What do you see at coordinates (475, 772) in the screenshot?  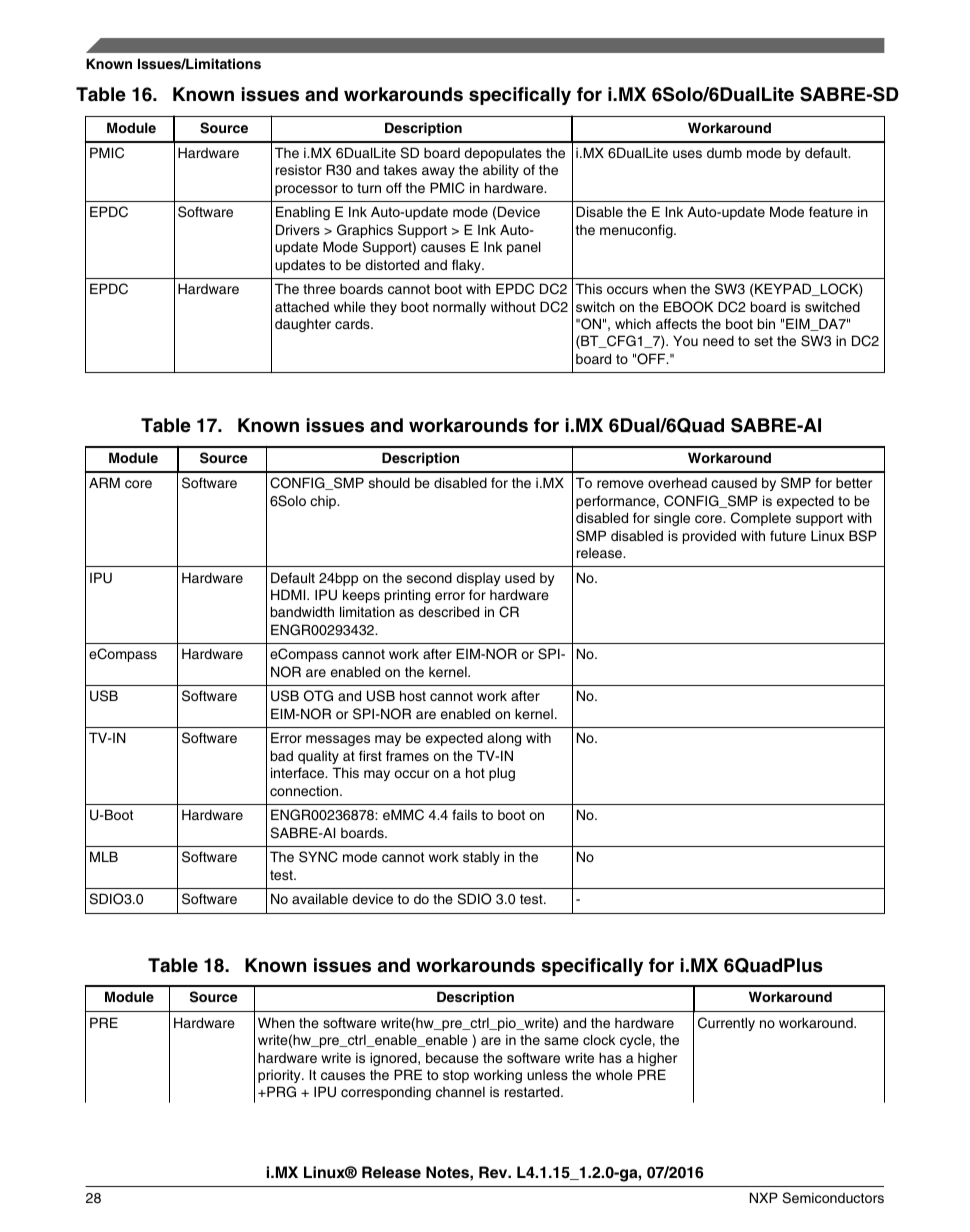 I see `hot` at bounding box center [475, 772].
